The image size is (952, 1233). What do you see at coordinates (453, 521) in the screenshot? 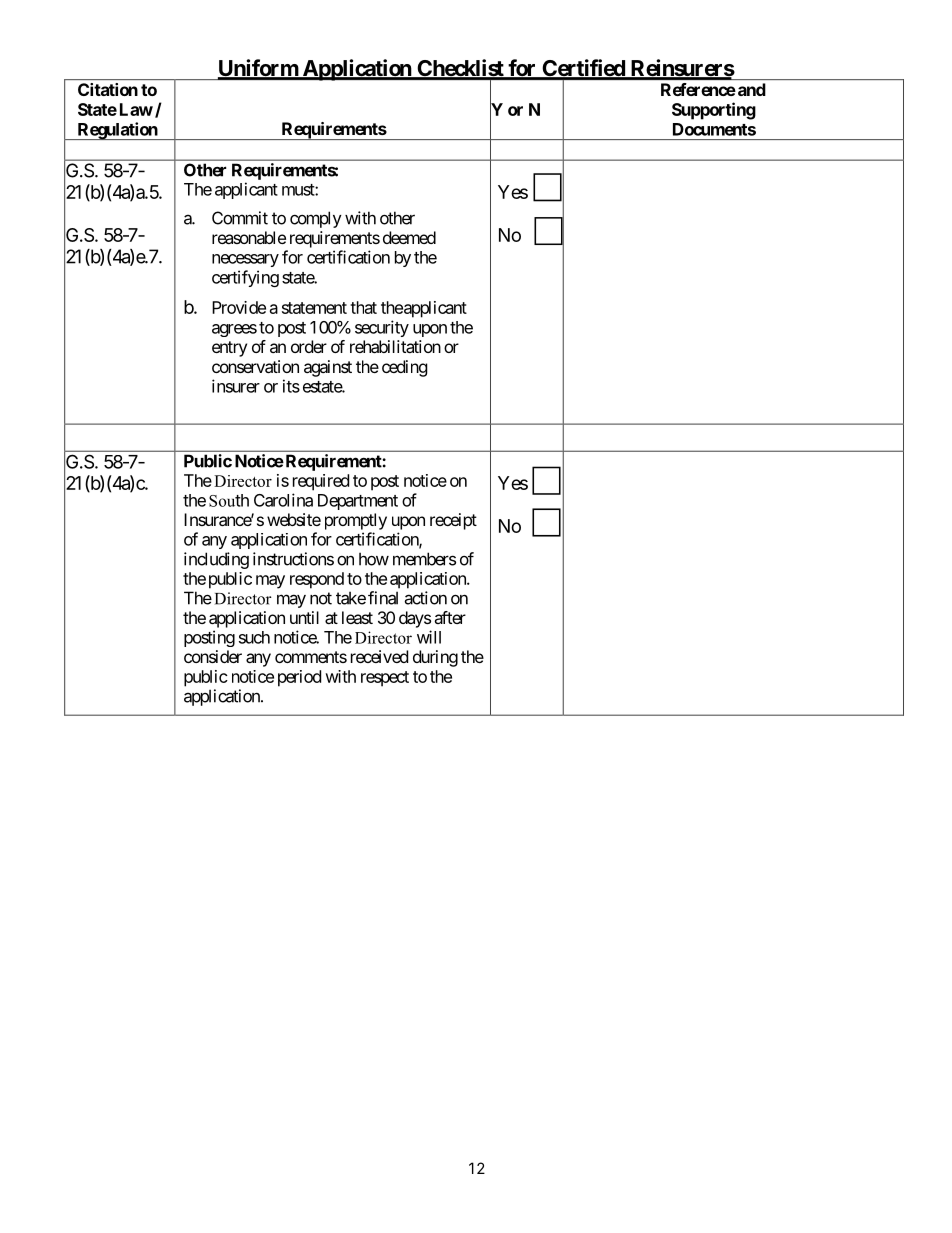
I see `receipt` at bounding box center [453, 521].
